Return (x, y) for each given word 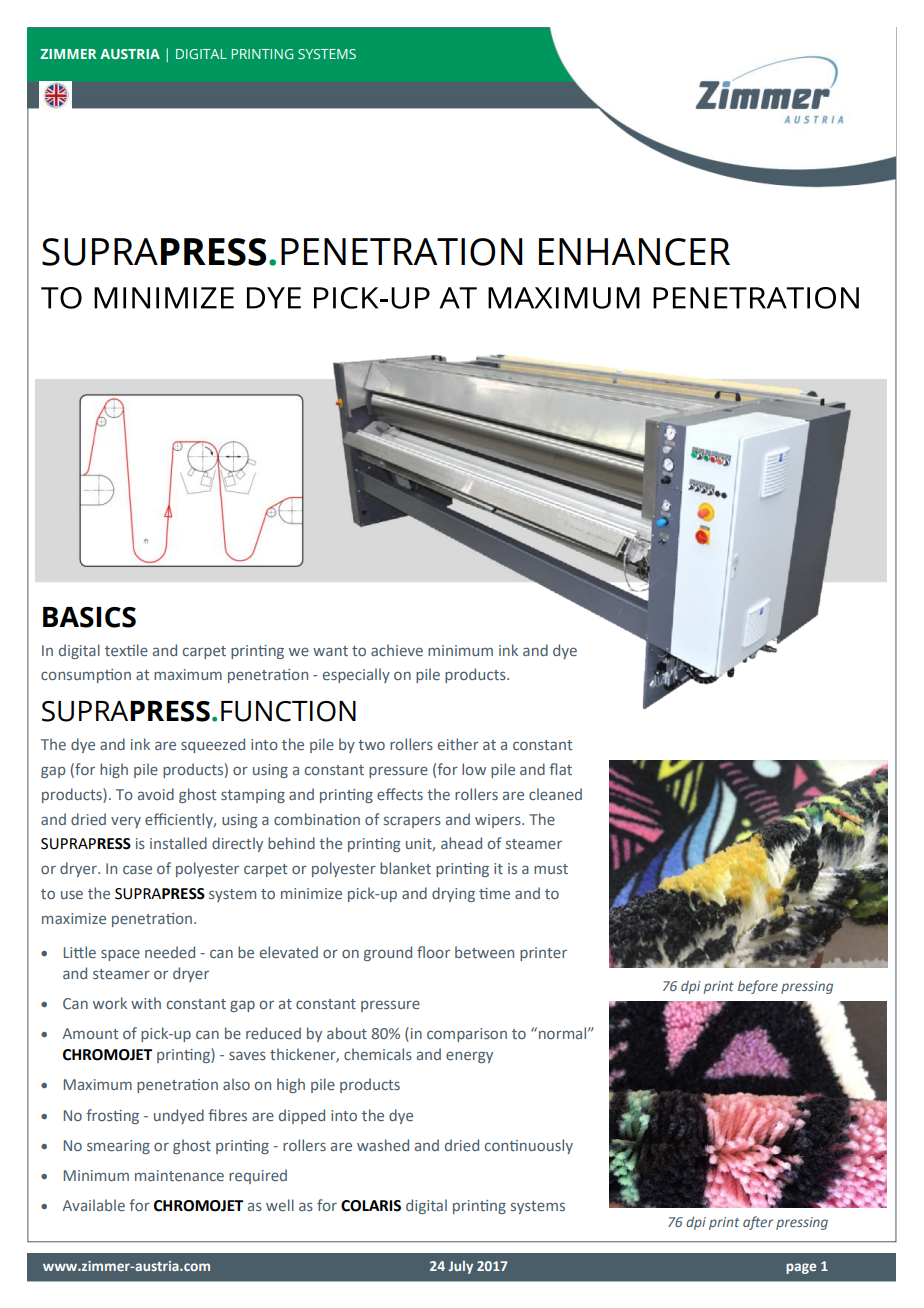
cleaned (555, 794)
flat (560, 769)
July (460, 1267)
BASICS (89, 617)
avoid (156, 794)
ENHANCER (634, 252)
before (758, 987)
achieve (397, 650)
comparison (467, 1035)
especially (356, 675)
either (458, 744)
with (146, 1003)
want (330, 651)
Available (93, 1205)
